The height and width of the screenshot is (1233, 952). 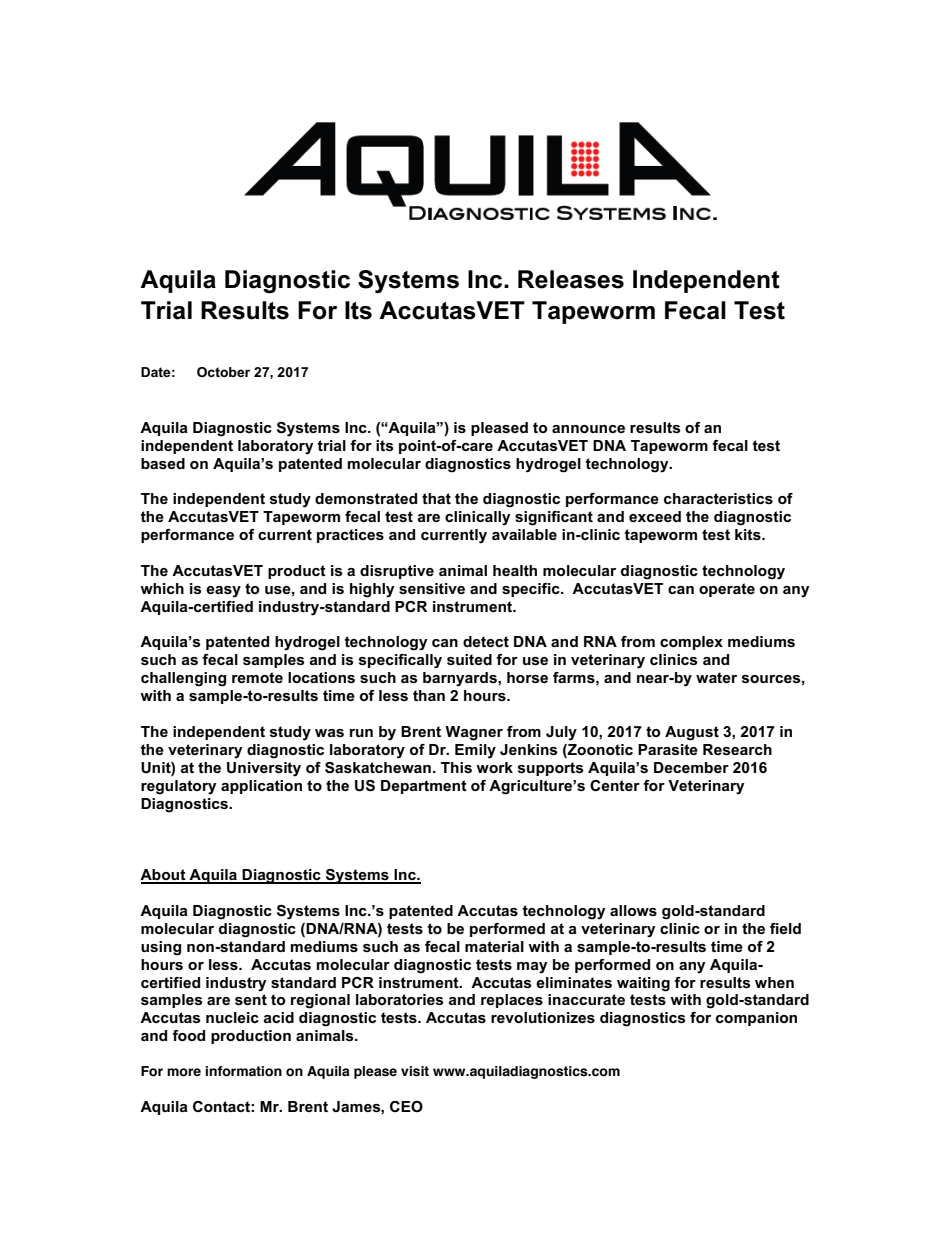 What do you see at coordinates (223, 372) in the screenshot?
I see `October` at bounding box center [223, 372].
